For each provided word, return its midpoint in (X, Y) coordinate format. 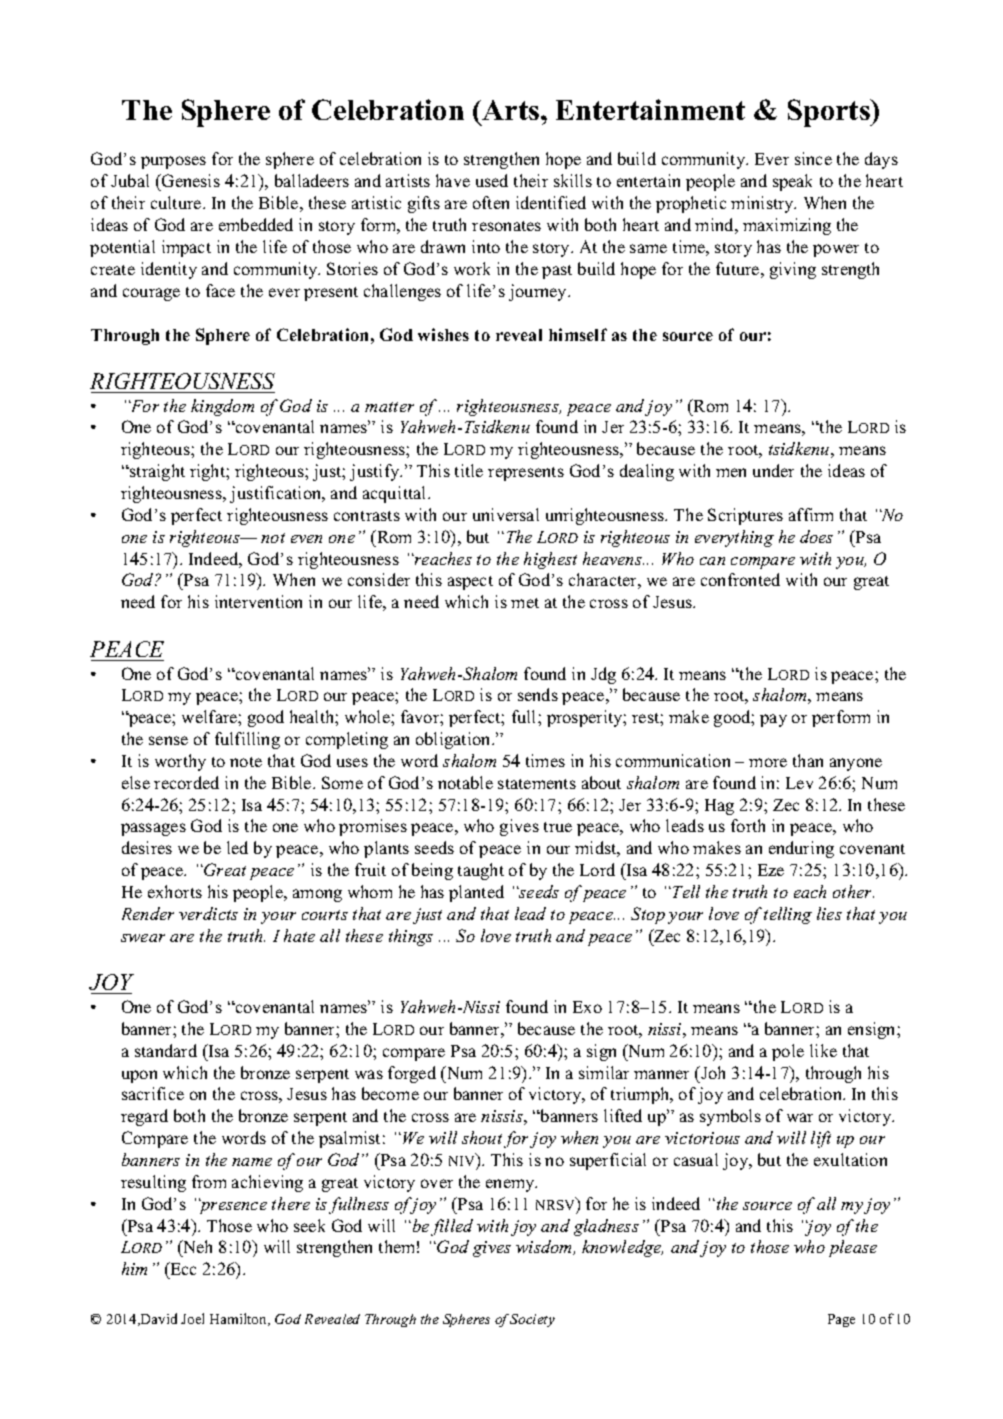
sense (168, 740)
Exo (587, 1007)
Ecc (182, 1268)
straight (156, 472)
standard (166, 1050)
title (469, 470)
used (492, 180)
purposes (173, 162)
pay (773, 720)
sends (538, 694)
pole (788, 1052)
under (773, 470)
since (813, 158)
